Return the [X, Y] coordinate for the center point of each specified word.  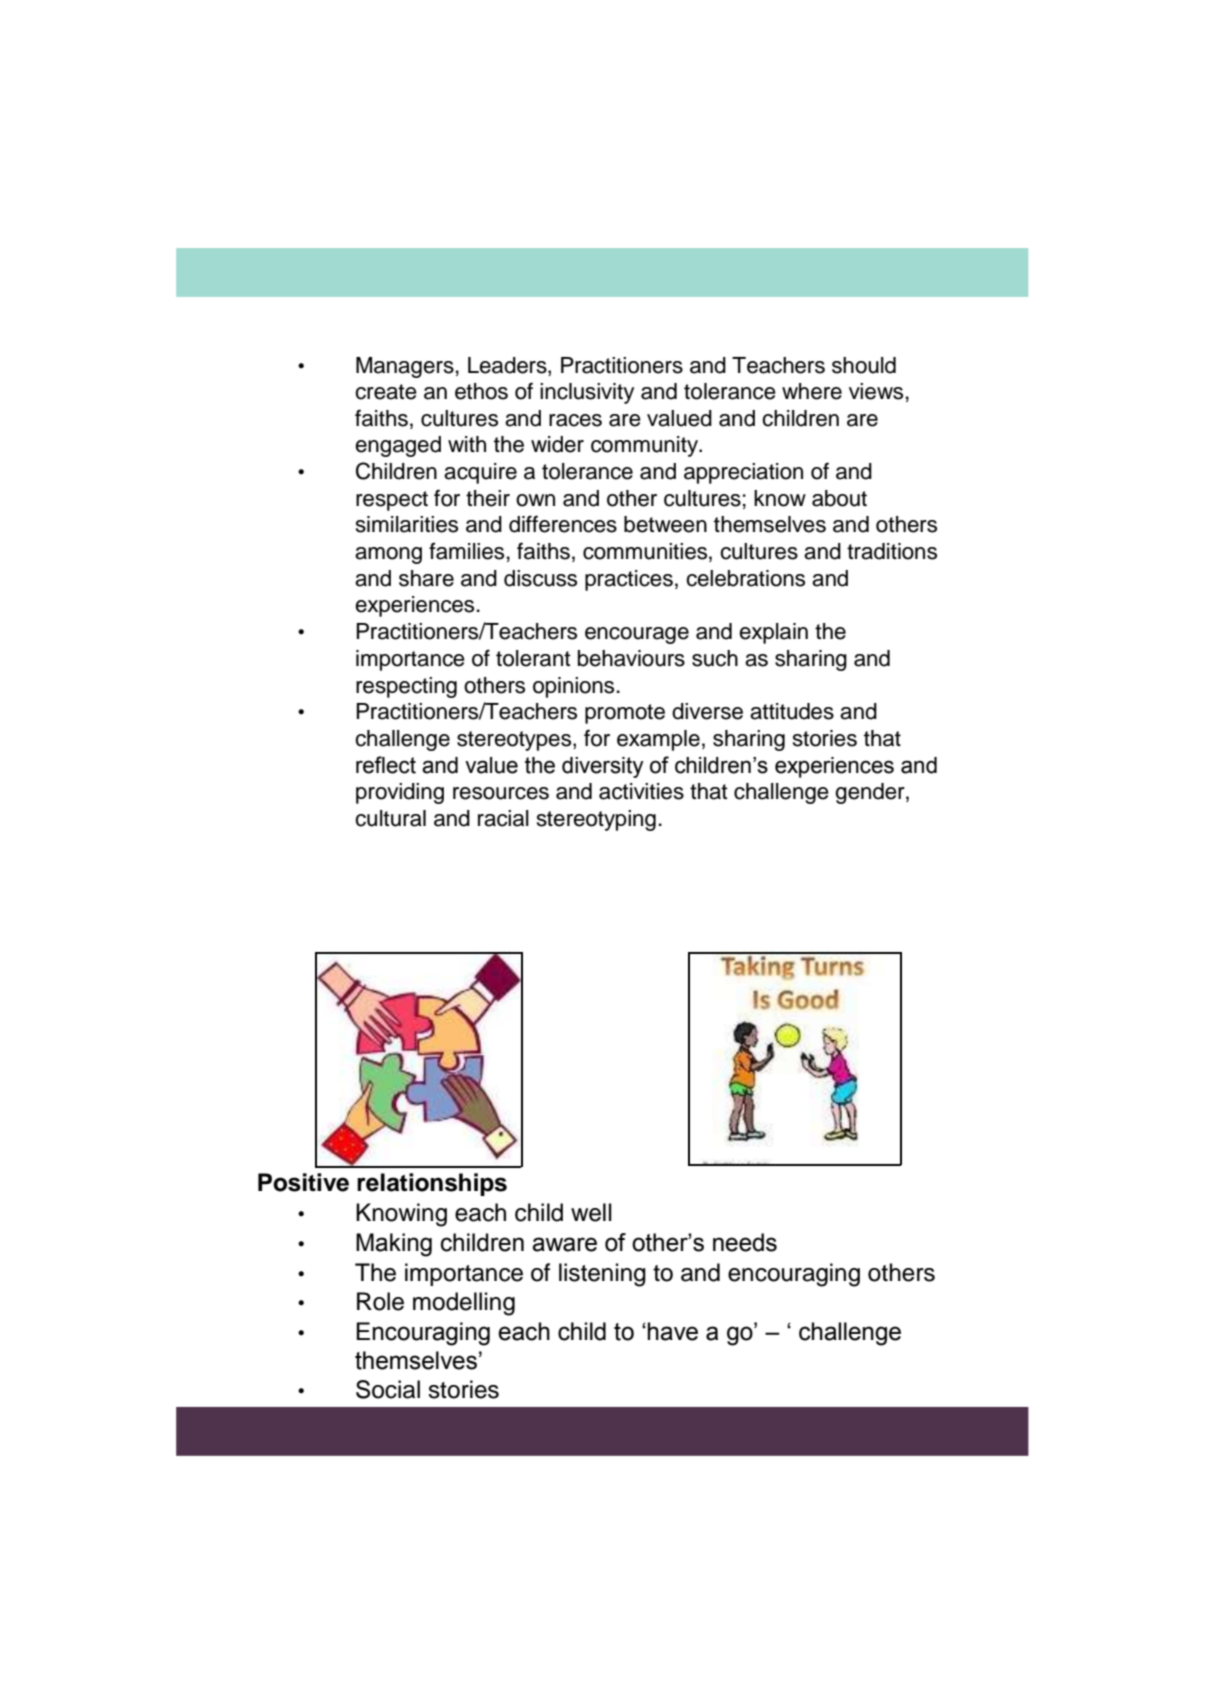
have [672, 1331]
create [386, 392]
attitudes [792, 711]
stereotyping [596, 820]
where [812, 391]
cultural [390, 818]
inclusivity [587, 393]
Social [388, 1389]
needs [745, 1242]
